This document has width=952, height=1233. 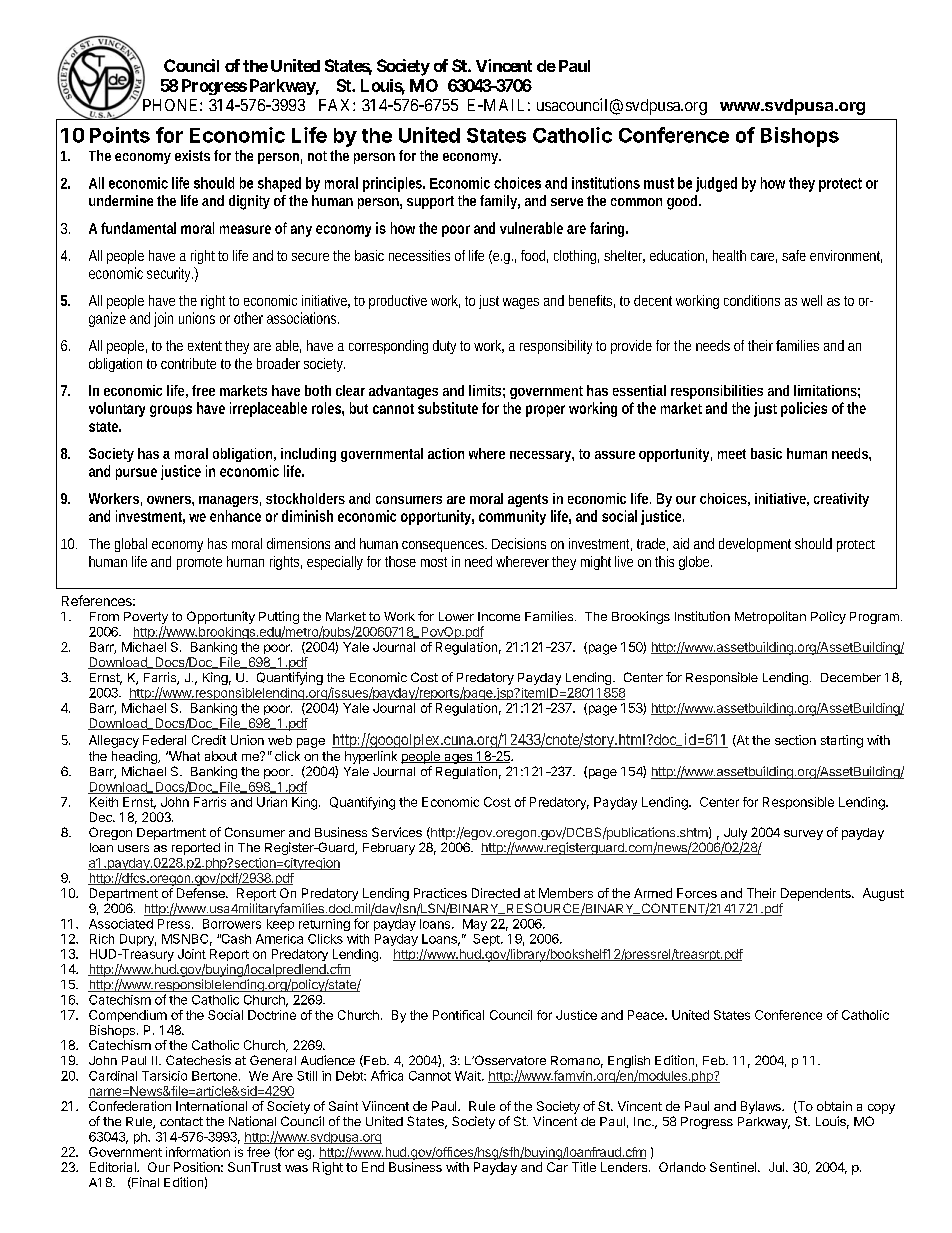 I want to click on judged, so click(x=716, y=184).
